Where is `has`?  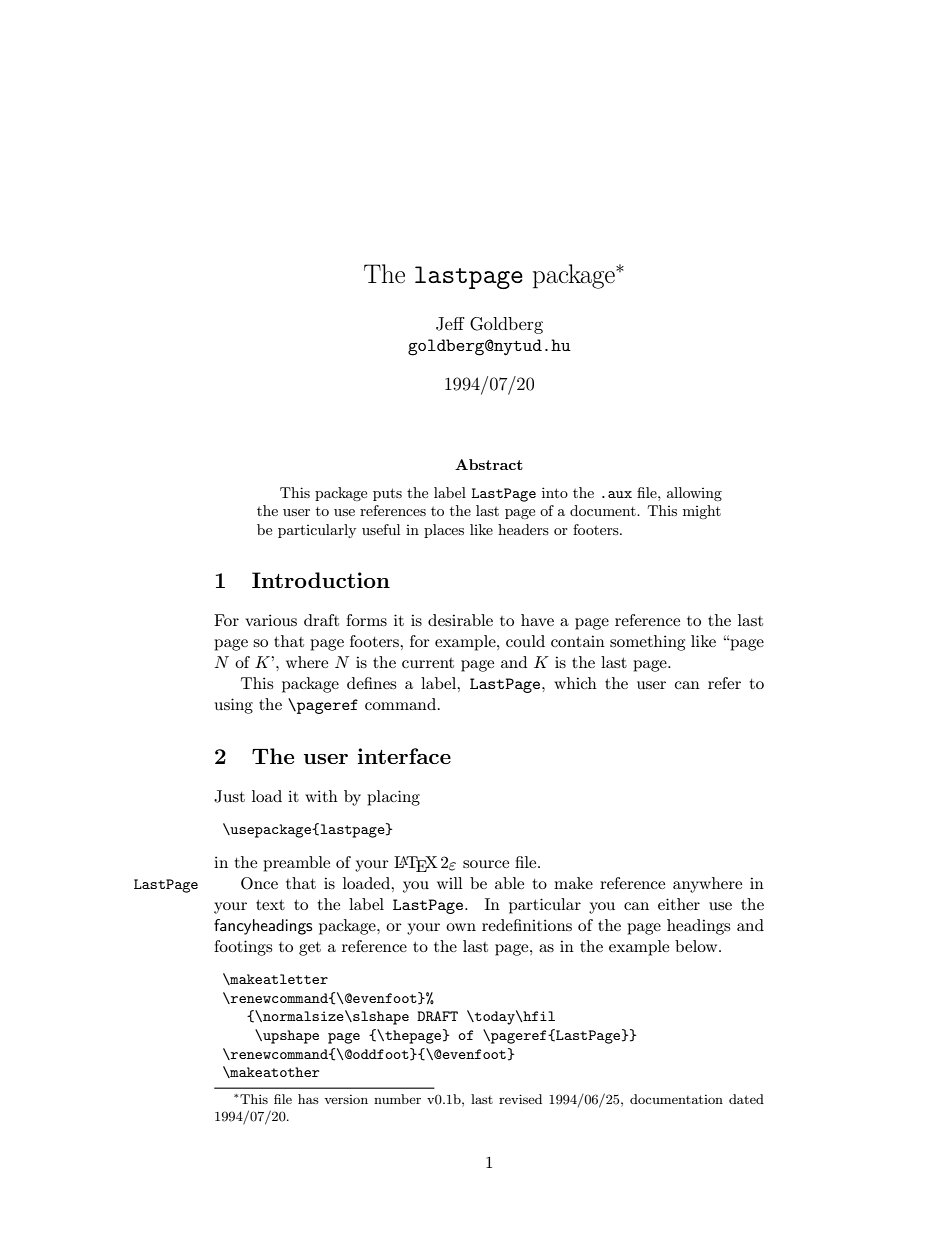
has is located at coordinates (308, 1099).
